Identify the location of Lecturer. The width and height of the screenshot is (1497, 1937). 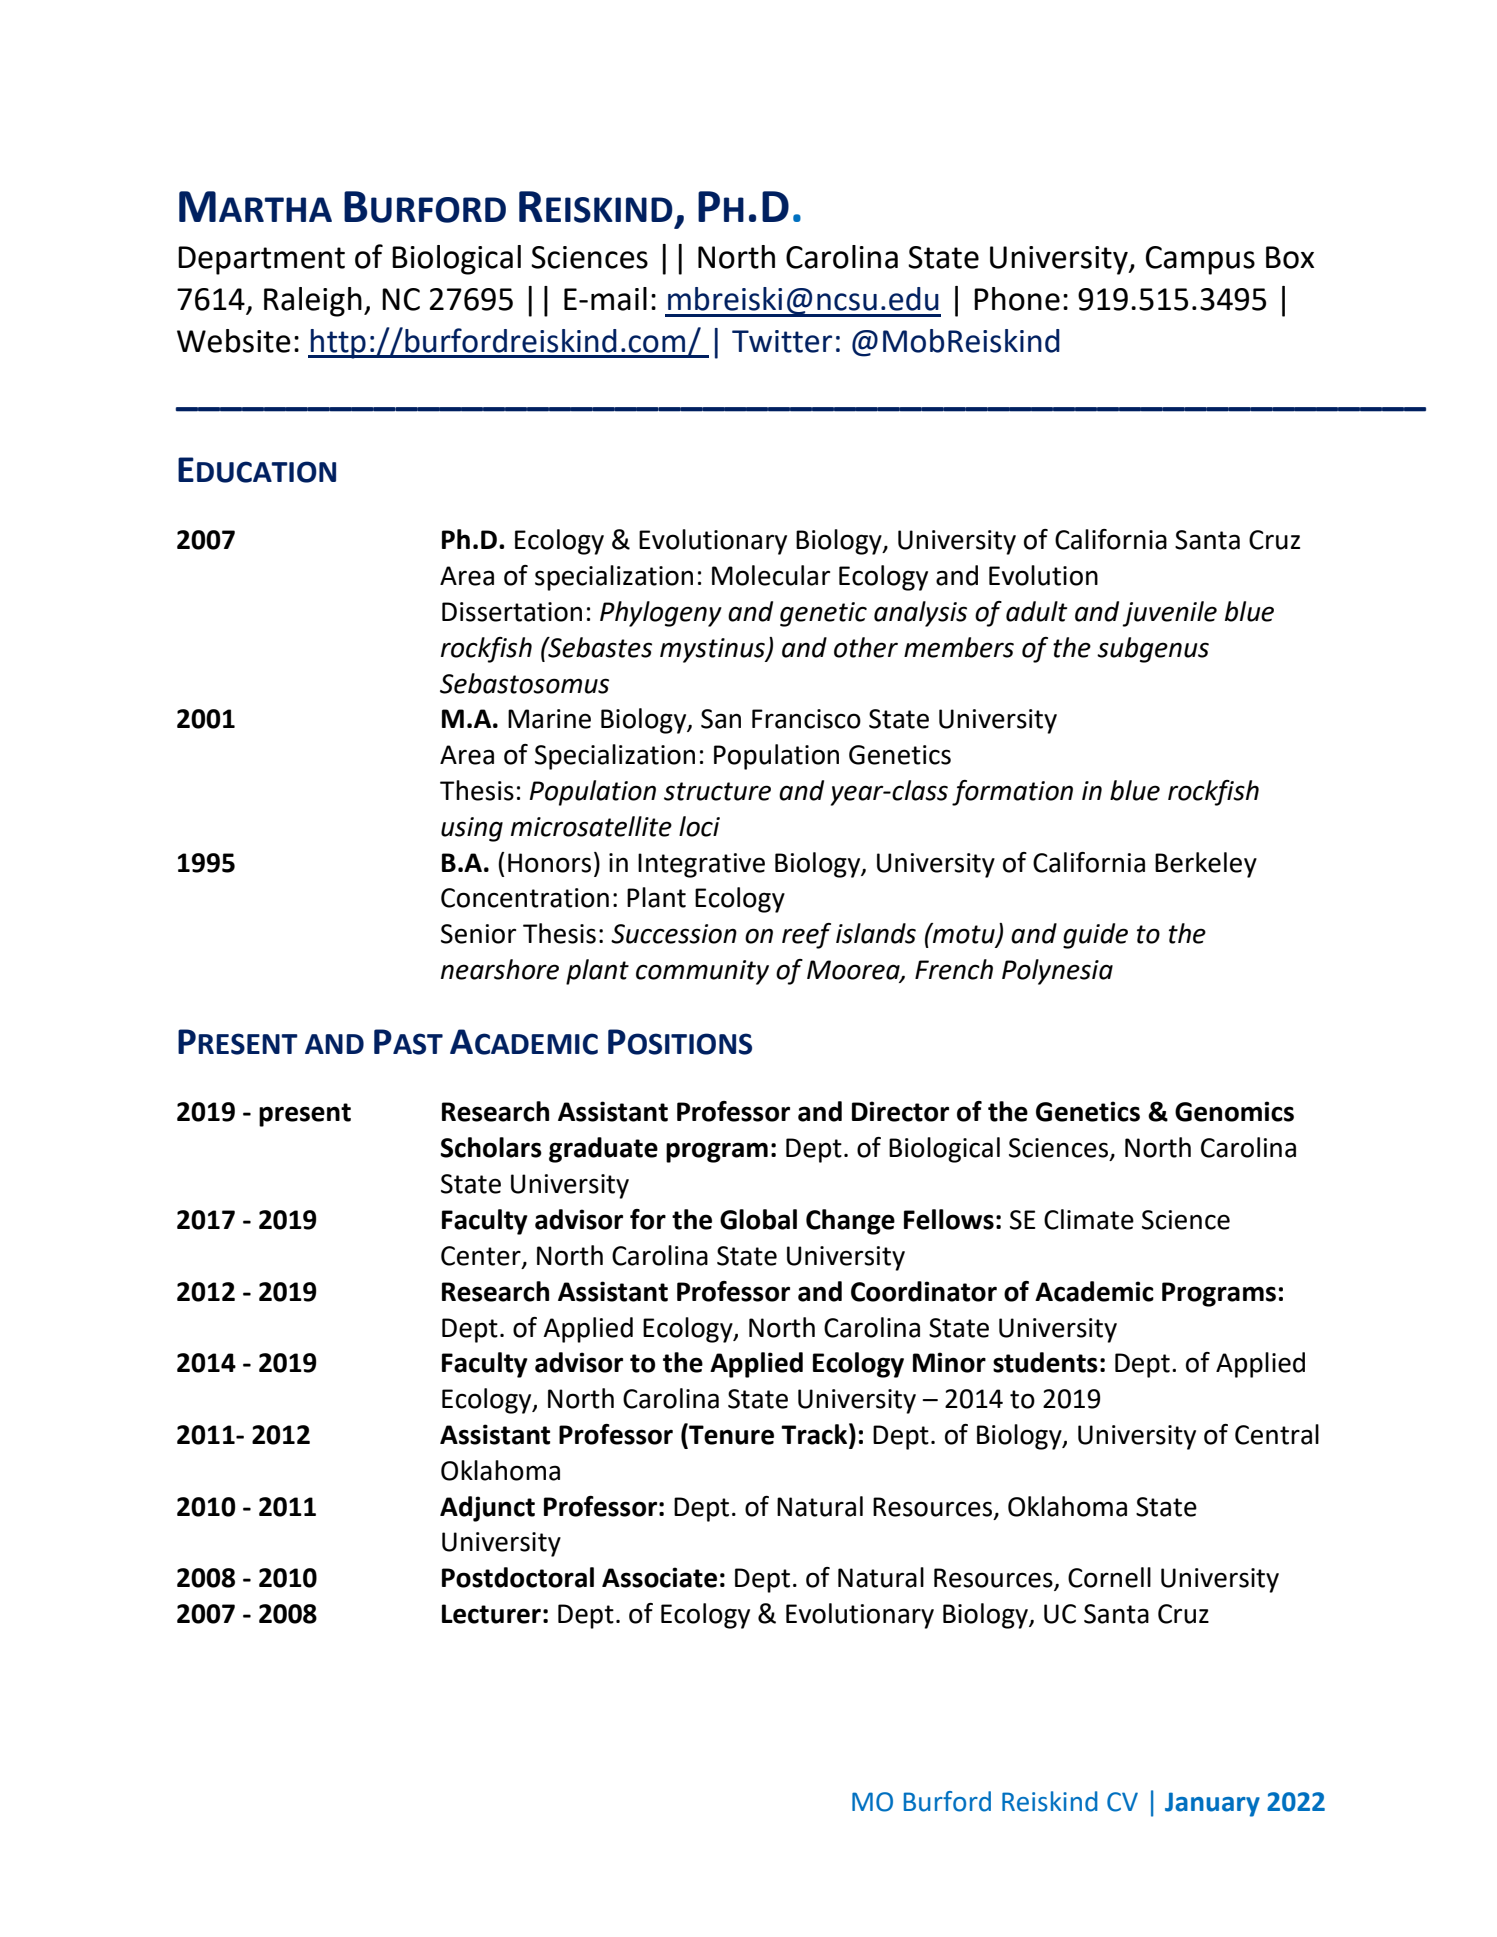
(491, 1614).
